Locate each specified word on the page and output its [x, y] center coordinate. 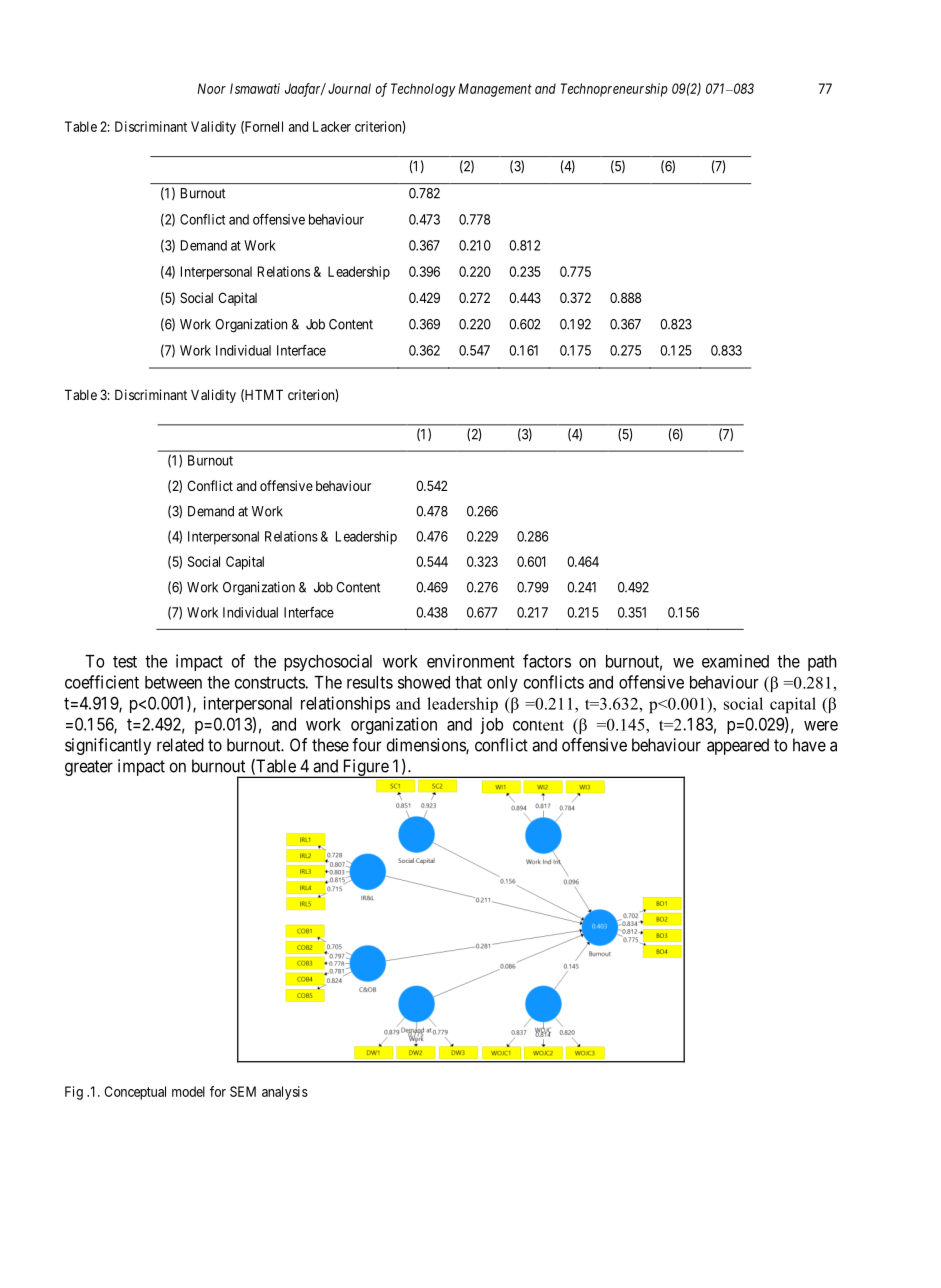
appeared [738, 746]
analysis [285, 1093]
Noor [212, 88]
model [188, 1091]
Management [495, 90]
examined [735, 661]
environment [471, 661]
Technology [423, 90]
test [125, 662]
